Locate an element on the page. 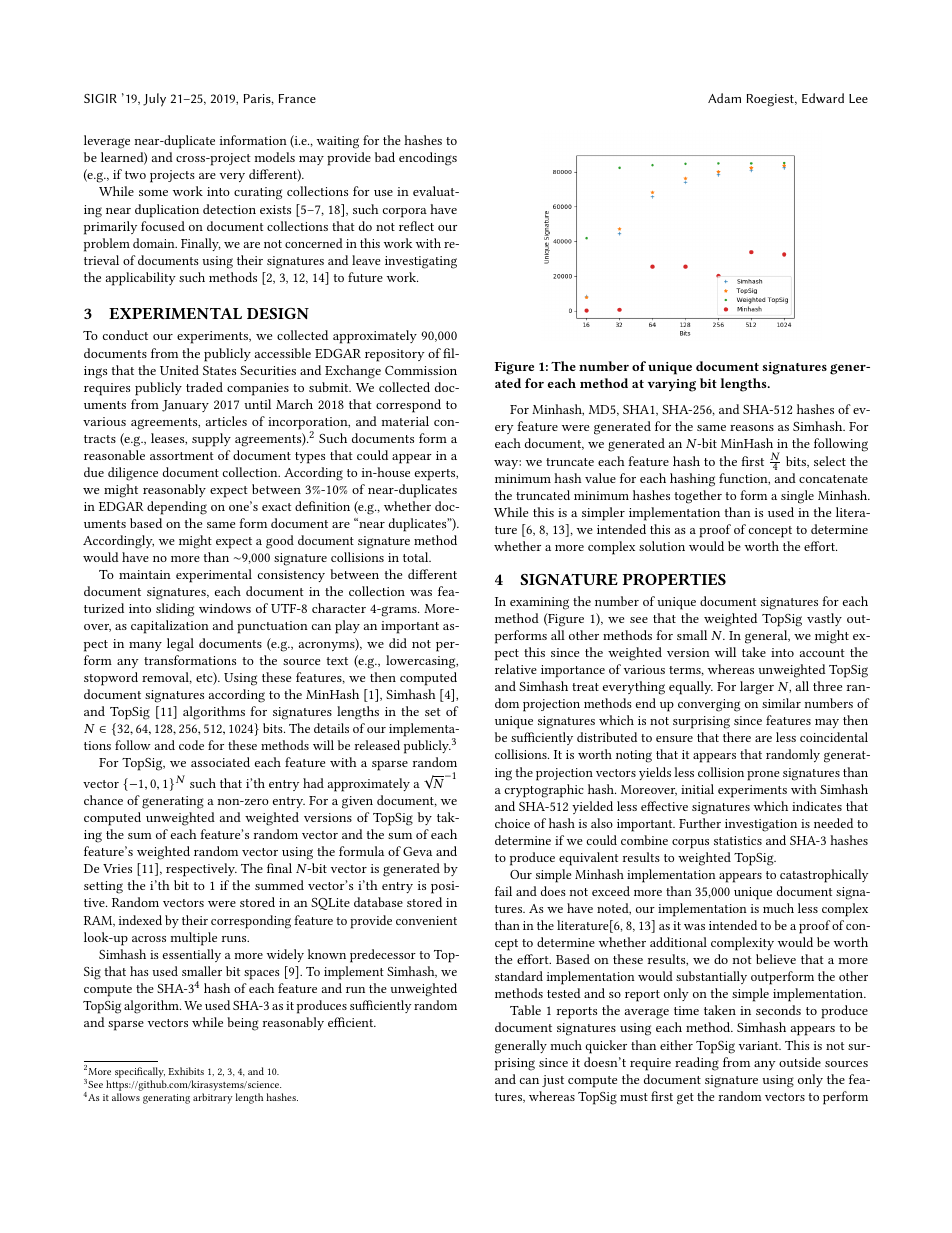  single is located at coordinates (797, 497).
